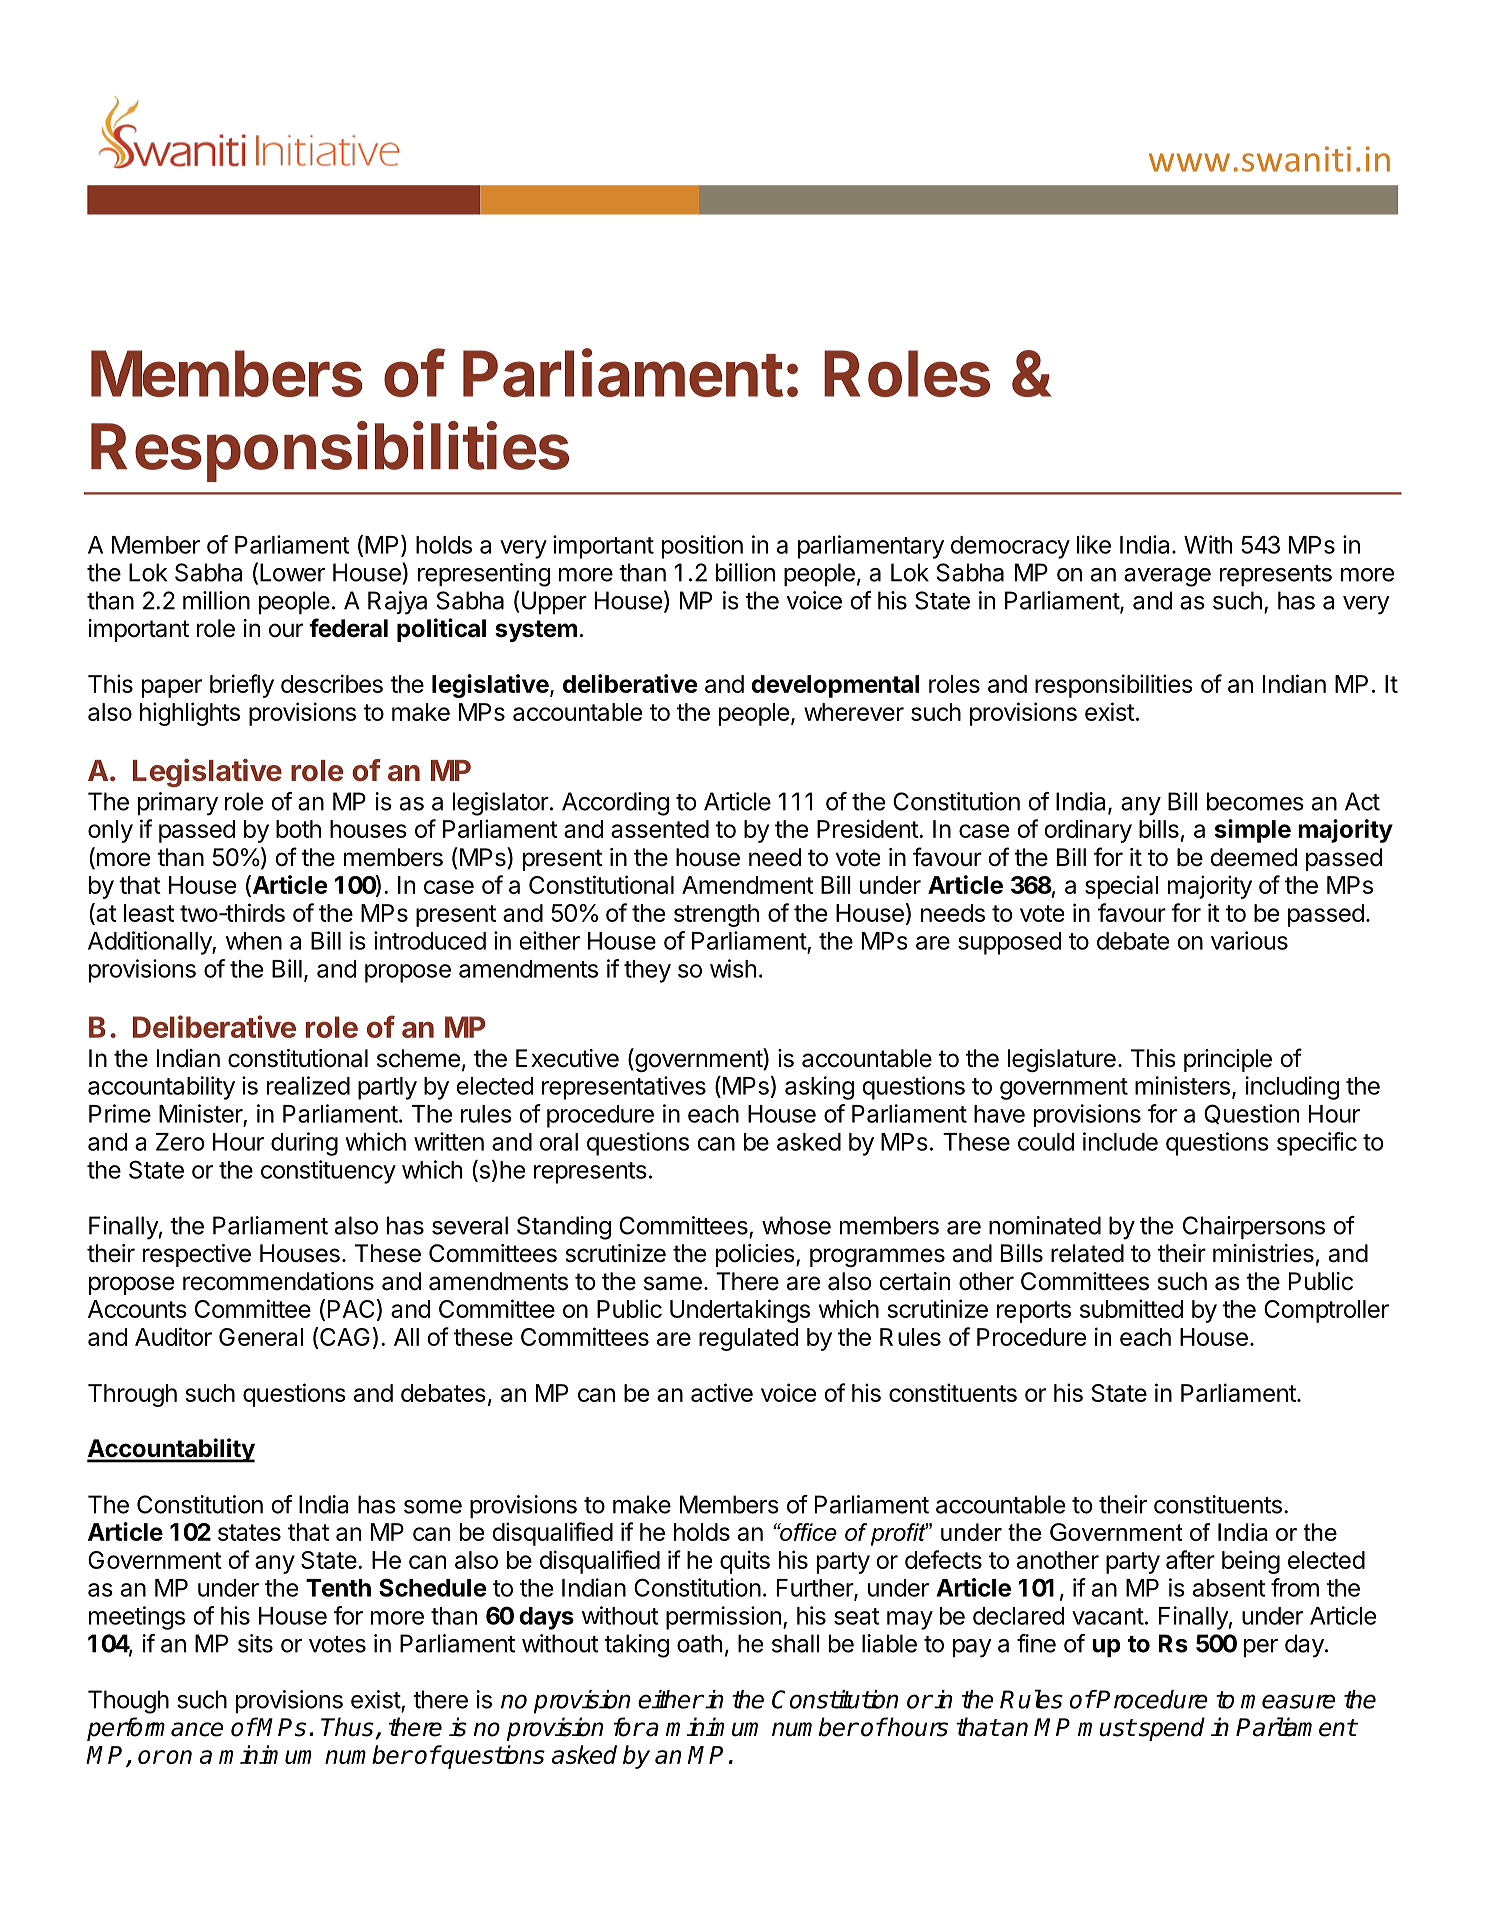 This image has width=1485, height=1921. I want to click on regulated, so click(748, 1339).
